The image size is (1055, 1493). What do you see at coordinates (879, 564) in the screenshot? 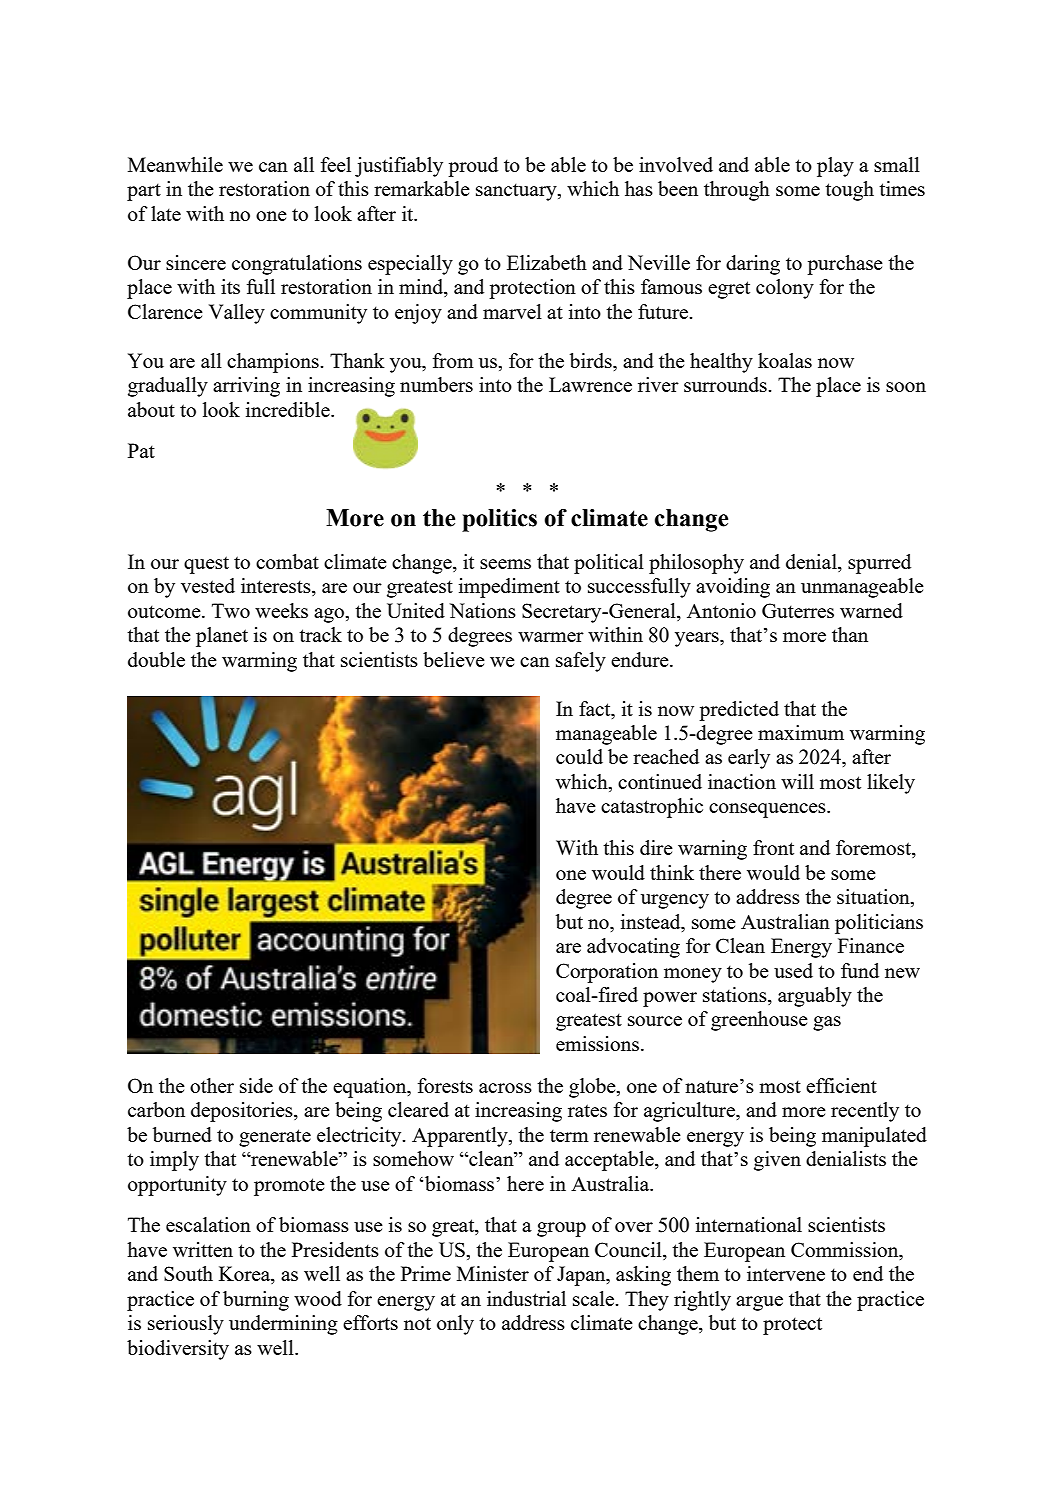
I see `spurred` at bounding box center [879, 564].
